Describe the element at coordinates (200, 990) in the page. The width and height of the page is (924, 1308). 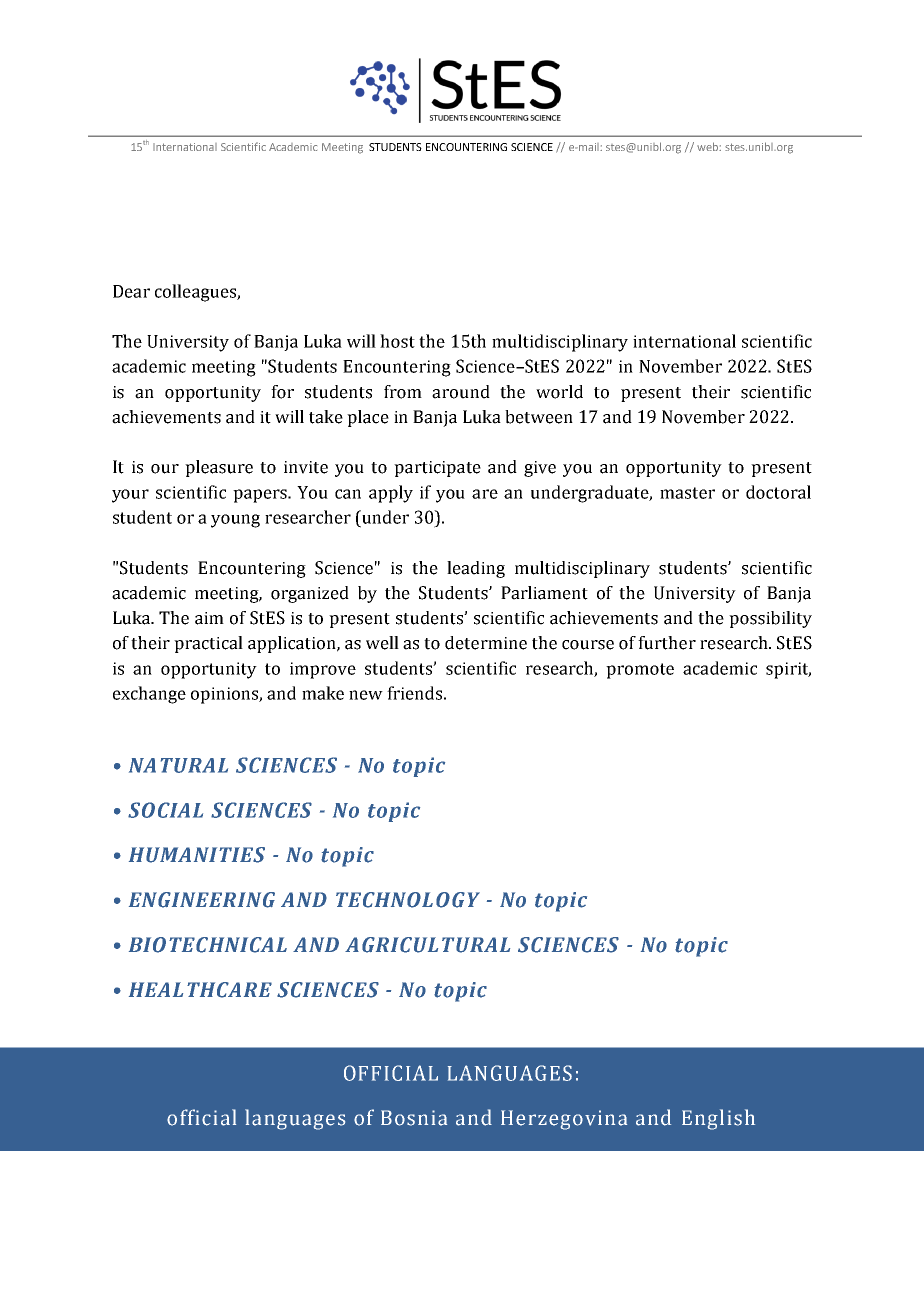
I see `HEALTHCARE` at that location.
